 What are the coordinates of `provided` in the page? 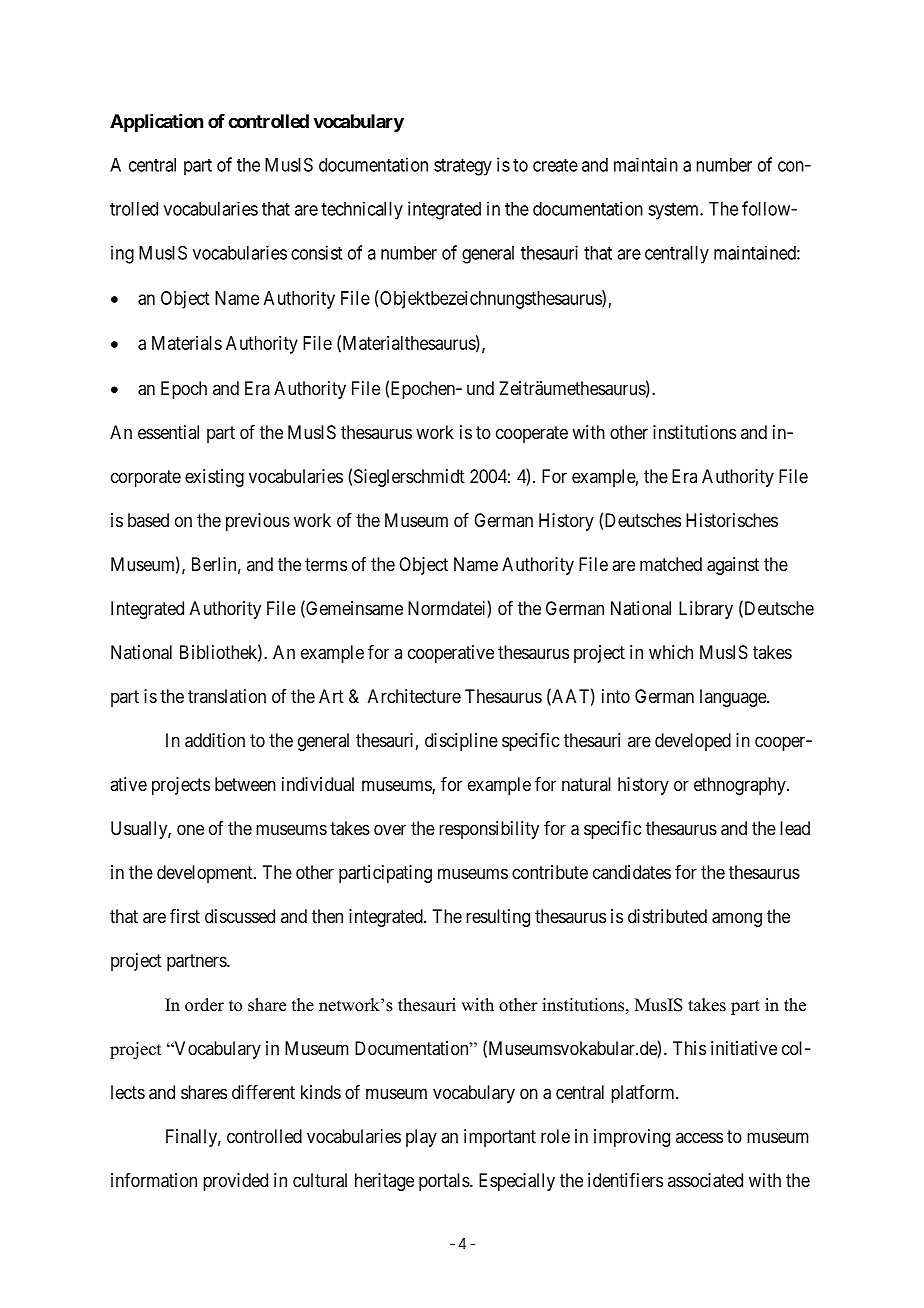 It's located at (235, 1182).
